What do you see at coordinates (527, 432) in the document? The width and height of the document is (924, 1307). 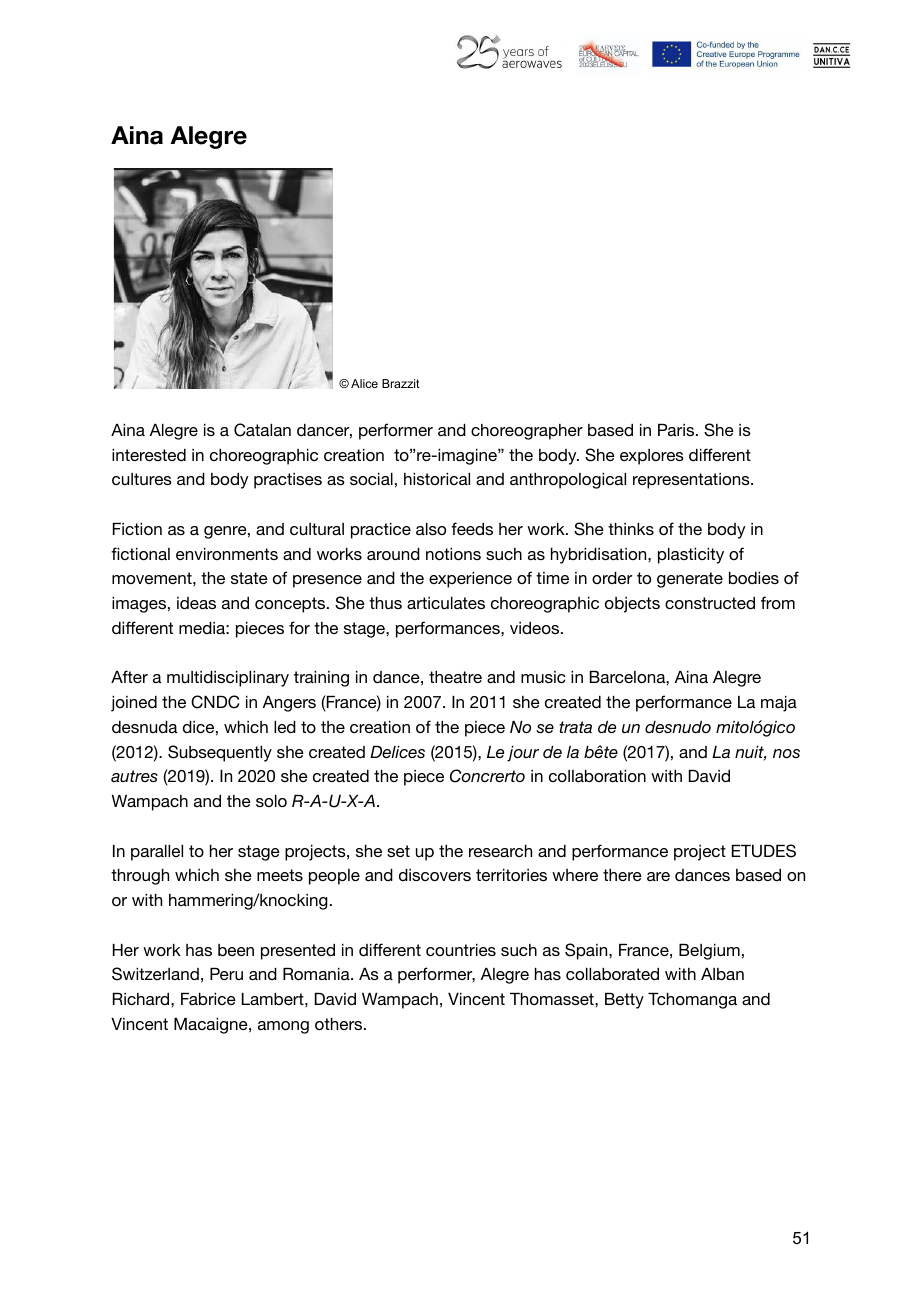 I see `choreographer` at bounding box center [527, 432].
